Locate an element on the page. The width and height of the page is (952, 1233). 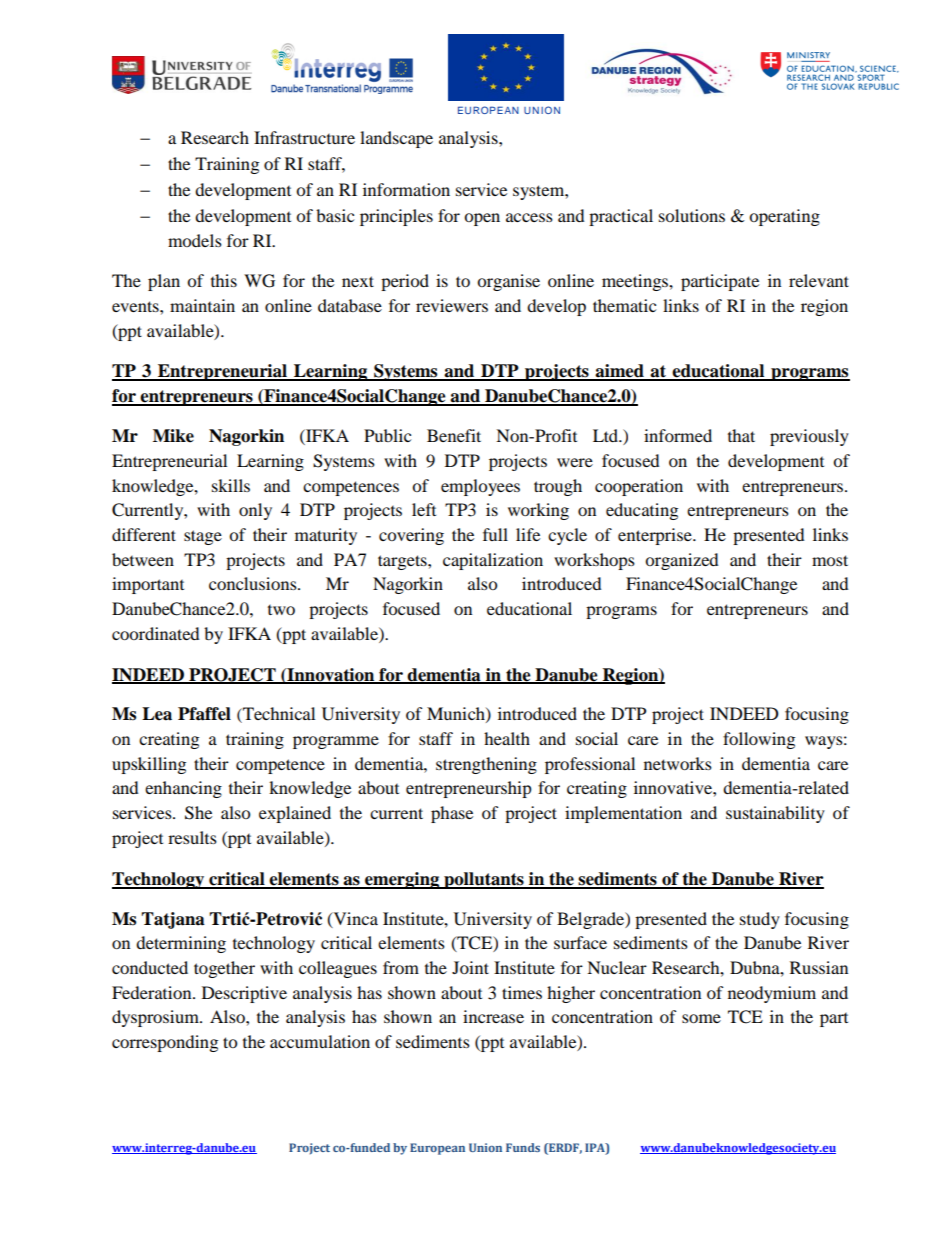
Infrastructure is located at coordinates (304, 137).
